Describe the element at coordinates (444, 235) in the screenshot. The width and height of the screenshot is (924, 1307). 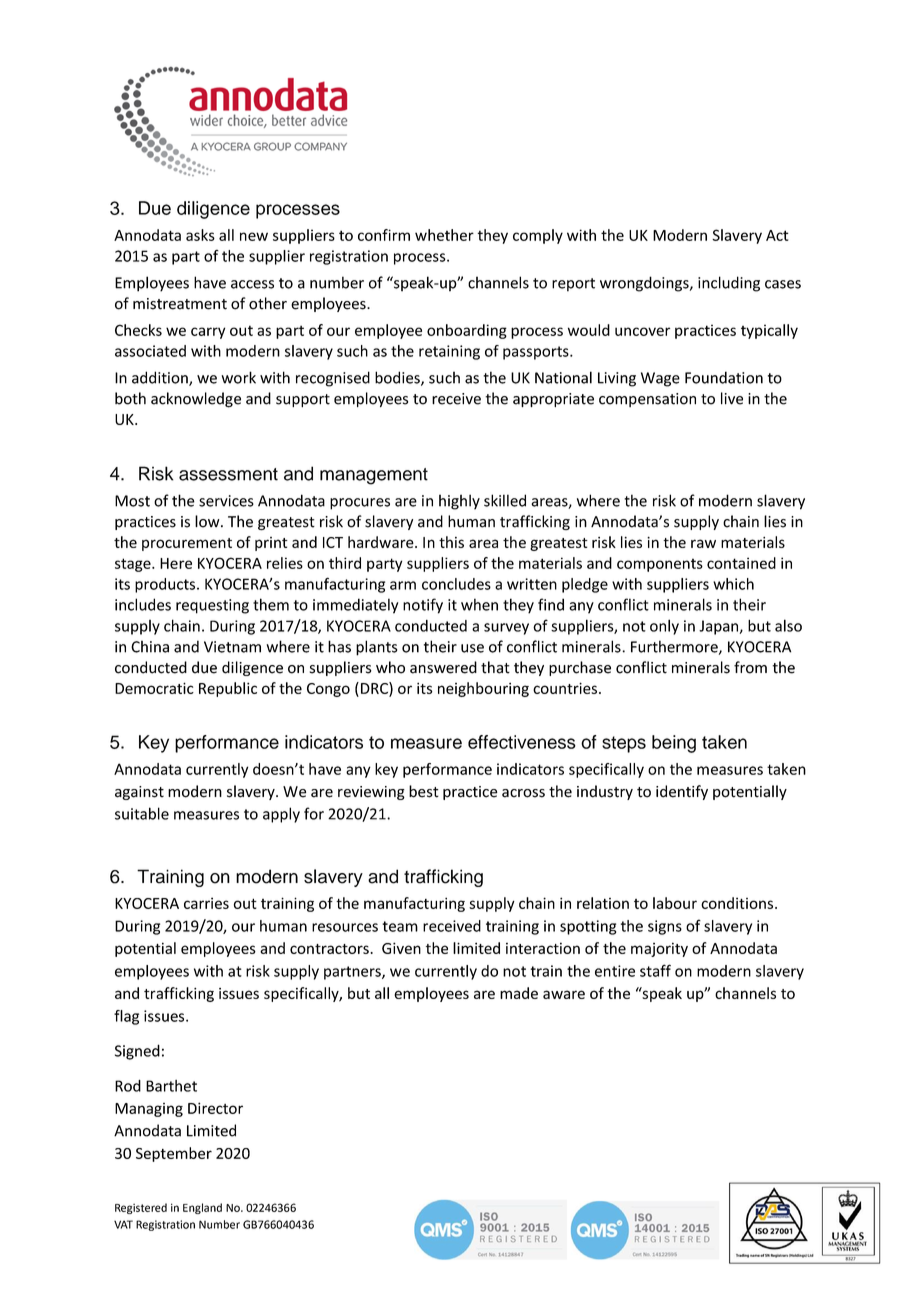
I see `whether` at that location.
